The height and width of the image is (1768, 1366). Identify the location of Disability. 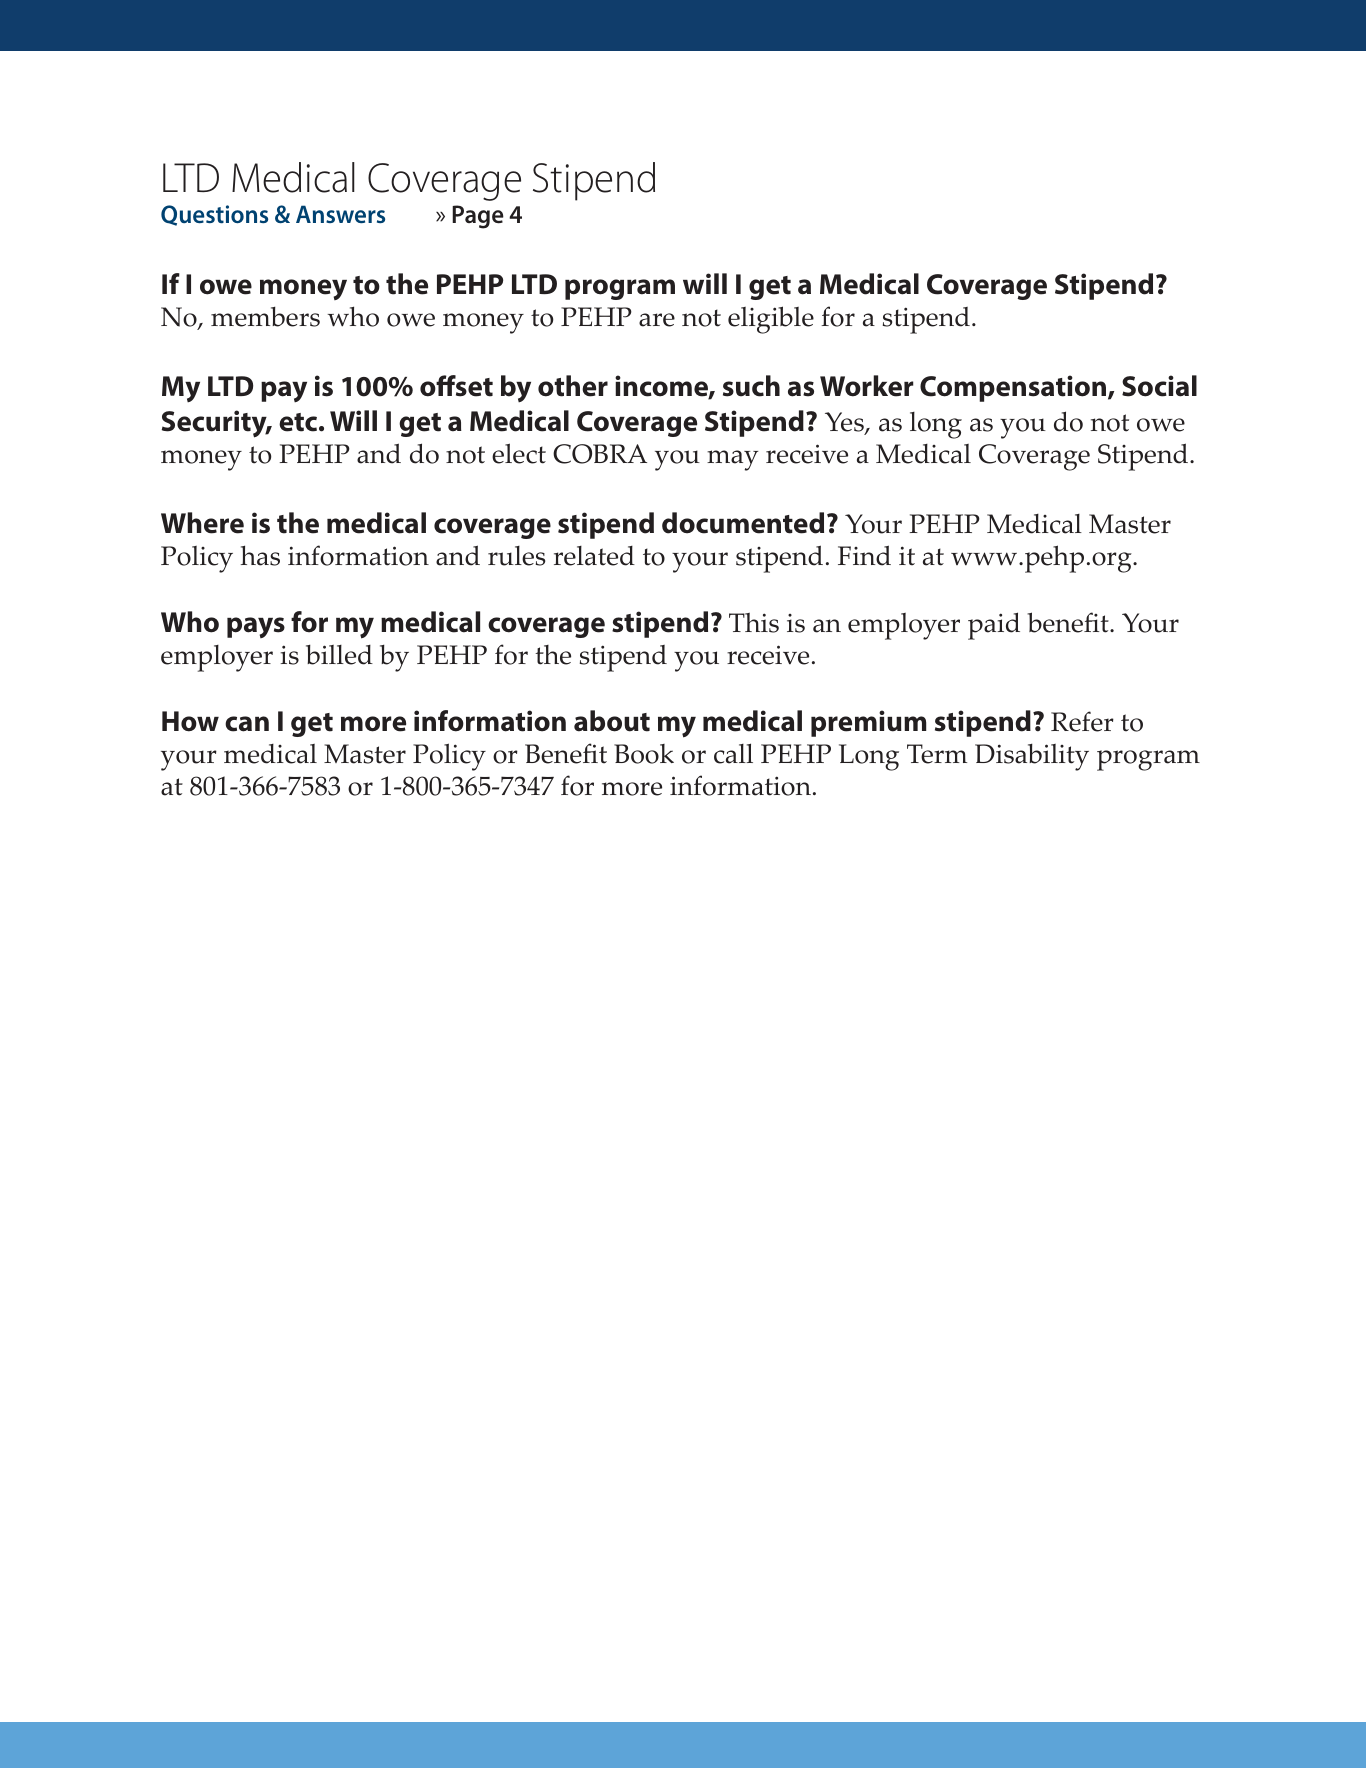
(1032, 757).
